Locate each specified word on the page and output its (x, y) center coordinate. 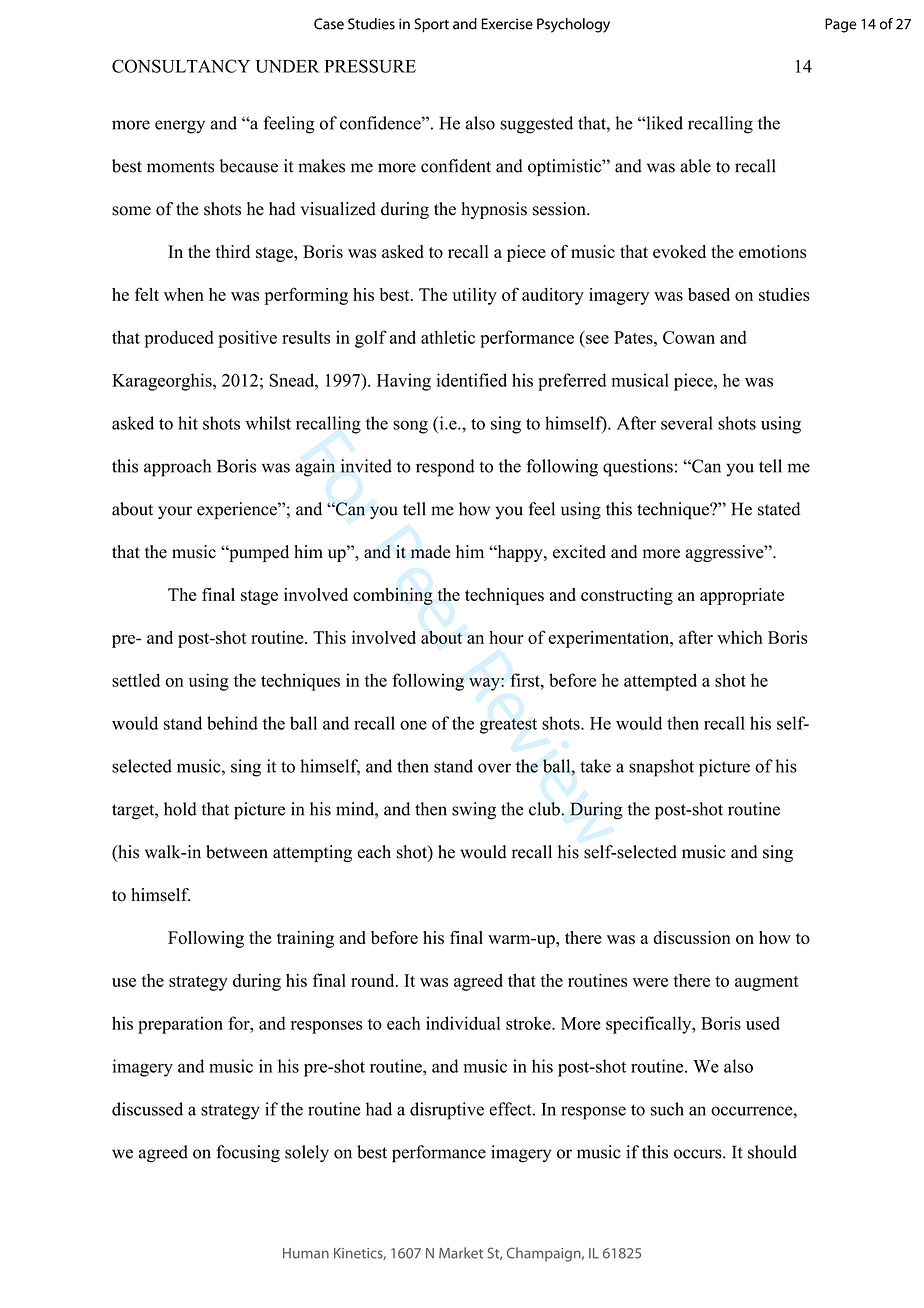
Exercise (507, 24)
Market (461, 1253)
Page (841, 25)
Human (306, 1253)
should (772, 1152)
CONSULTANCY (181, 66)
